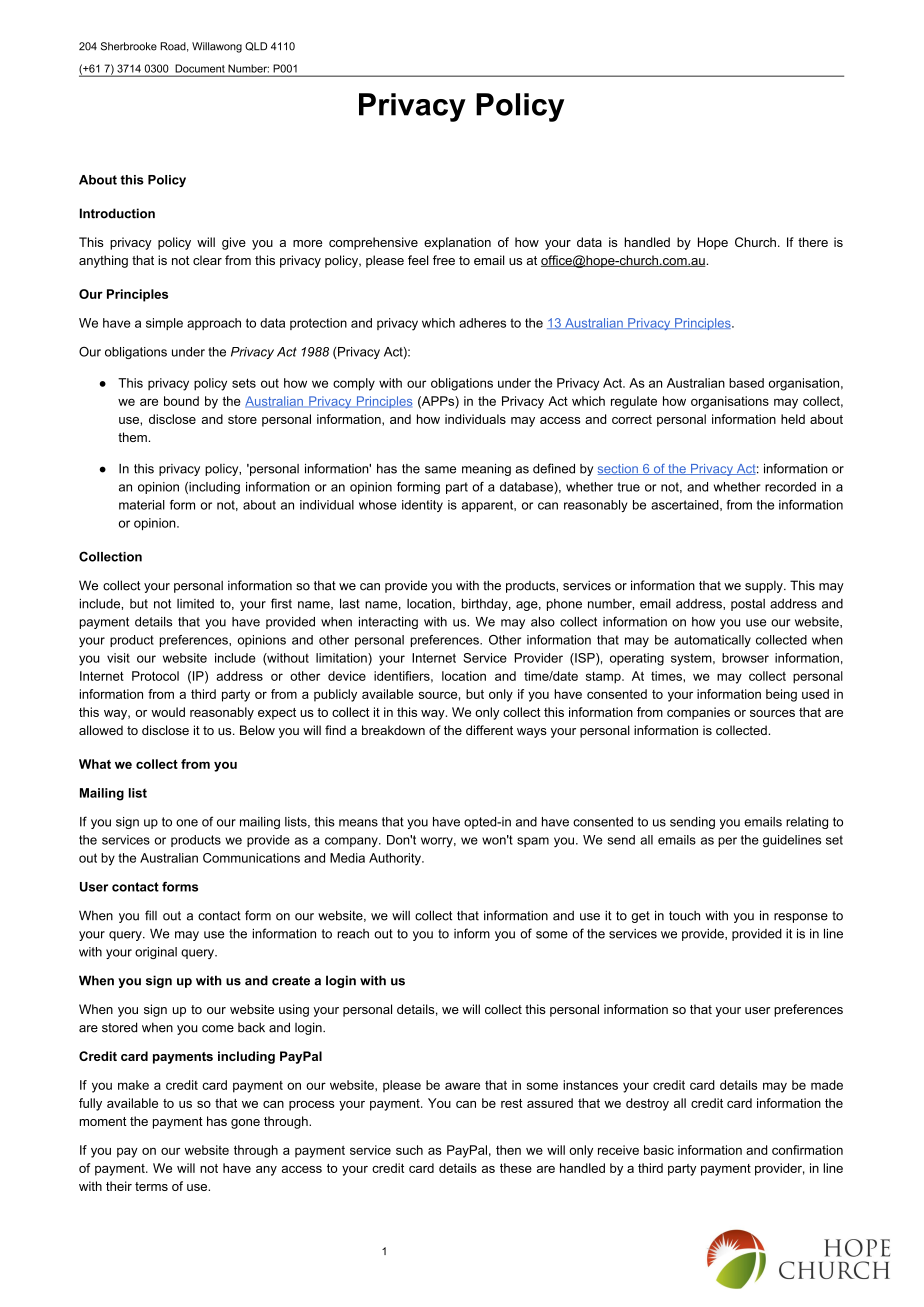  What do you see at coordinates (807, 823) in the document?
I see `relating` at bounding box center [807, 823].
